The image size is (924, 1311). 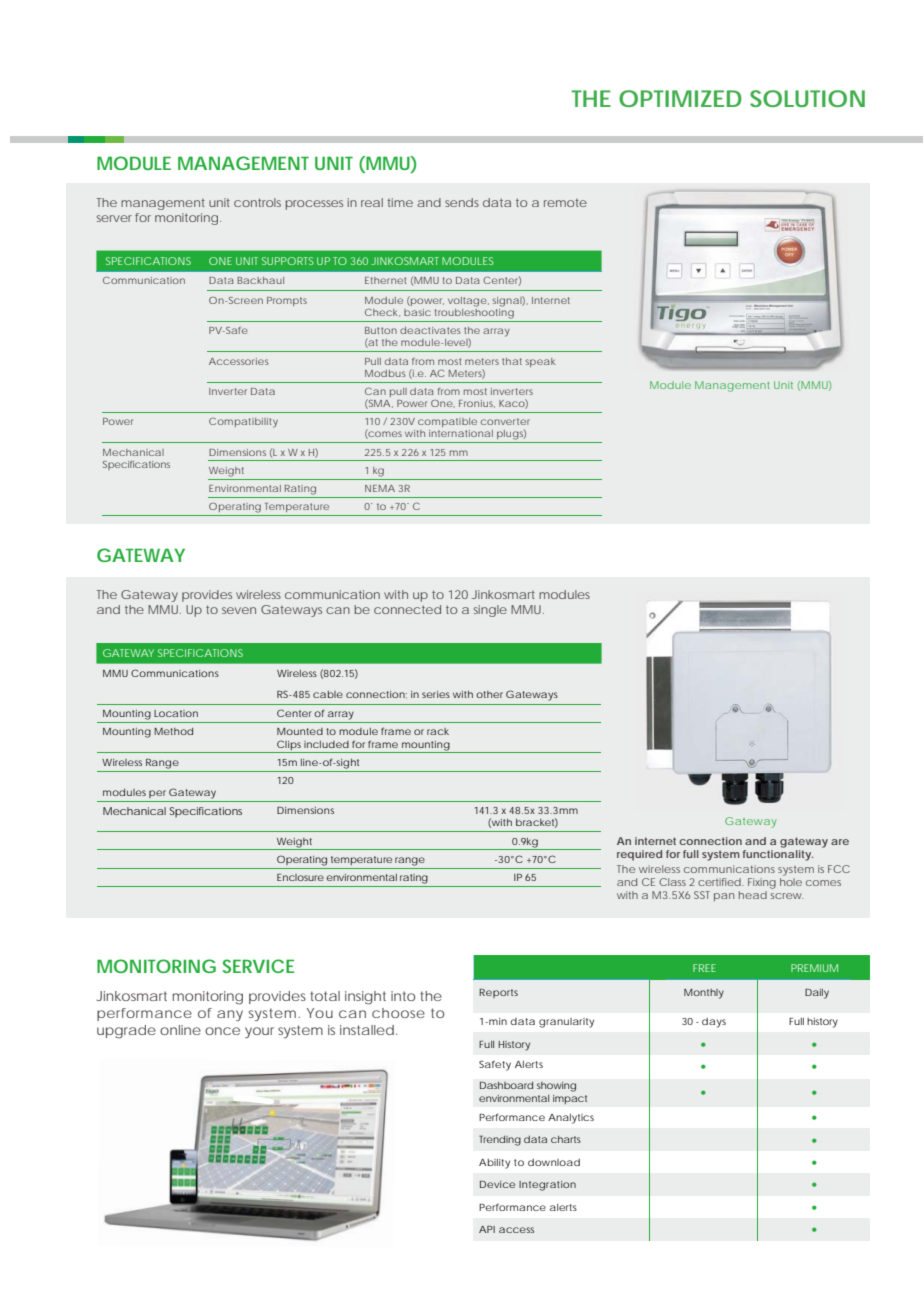 I want to click on other, so click(x=489, y=694).
